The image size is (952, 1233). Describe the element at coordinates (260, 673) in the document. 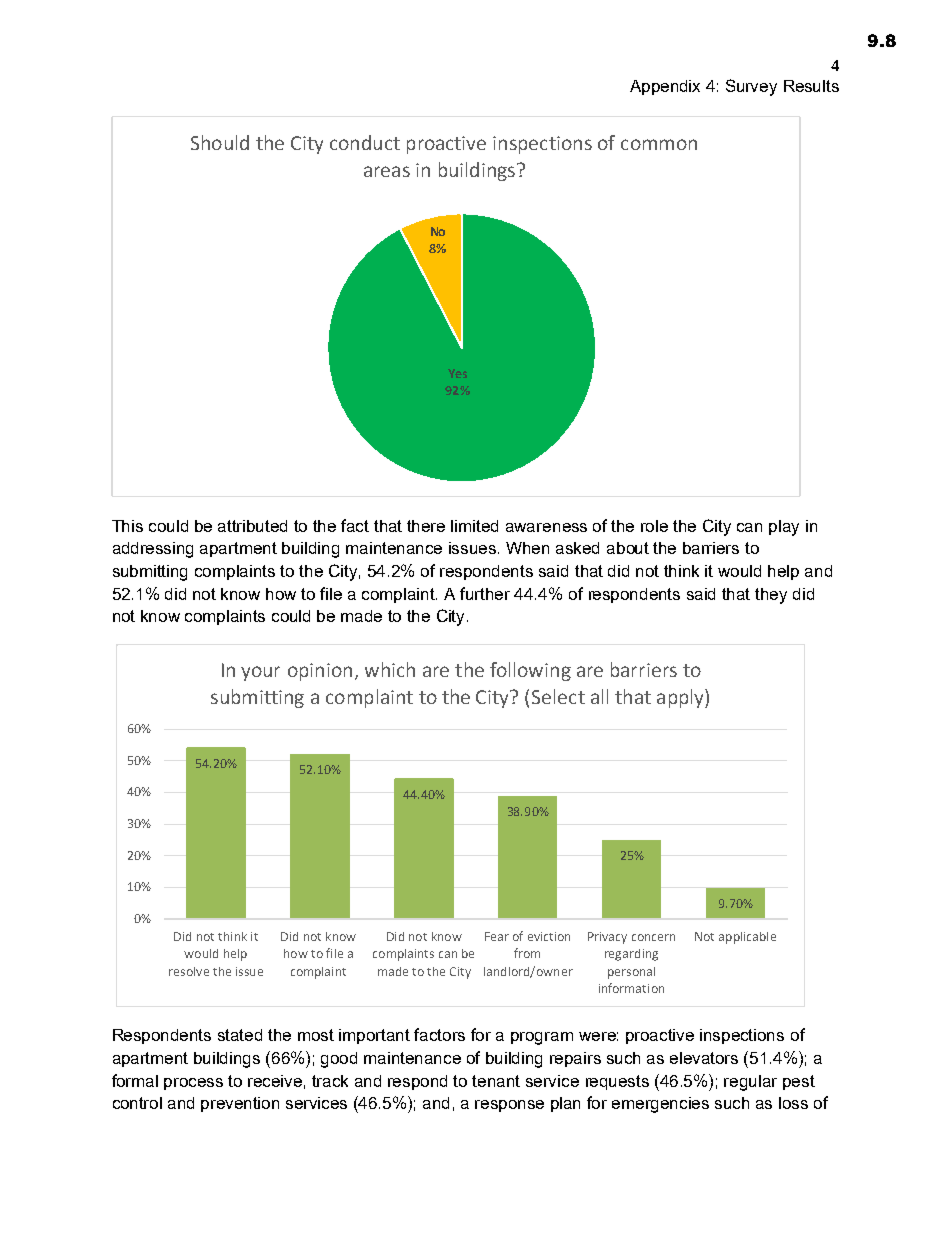

I see `your` at that location.
